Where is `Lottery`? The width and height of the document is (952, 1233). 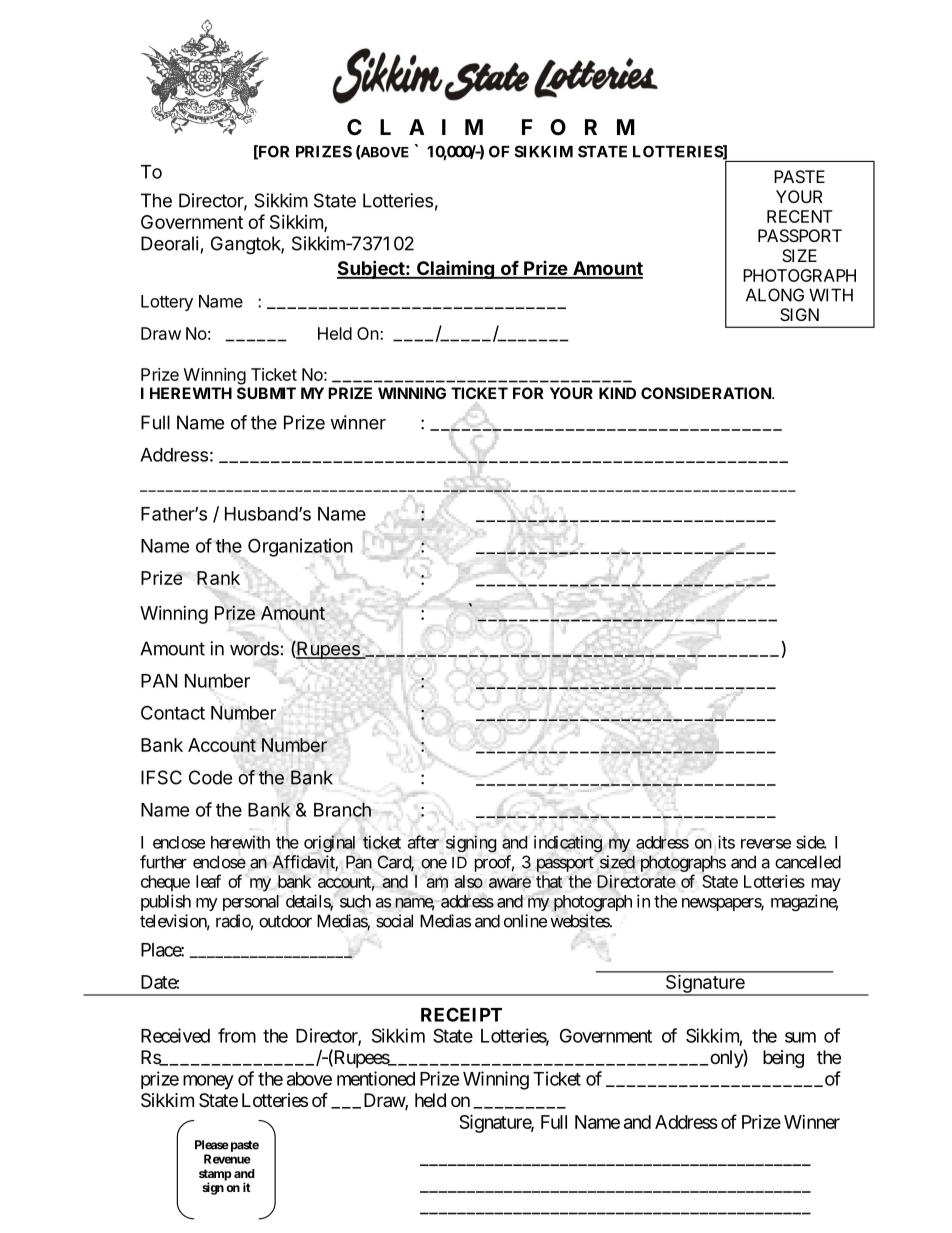
Lottery is located at coordinates (167, 303).
